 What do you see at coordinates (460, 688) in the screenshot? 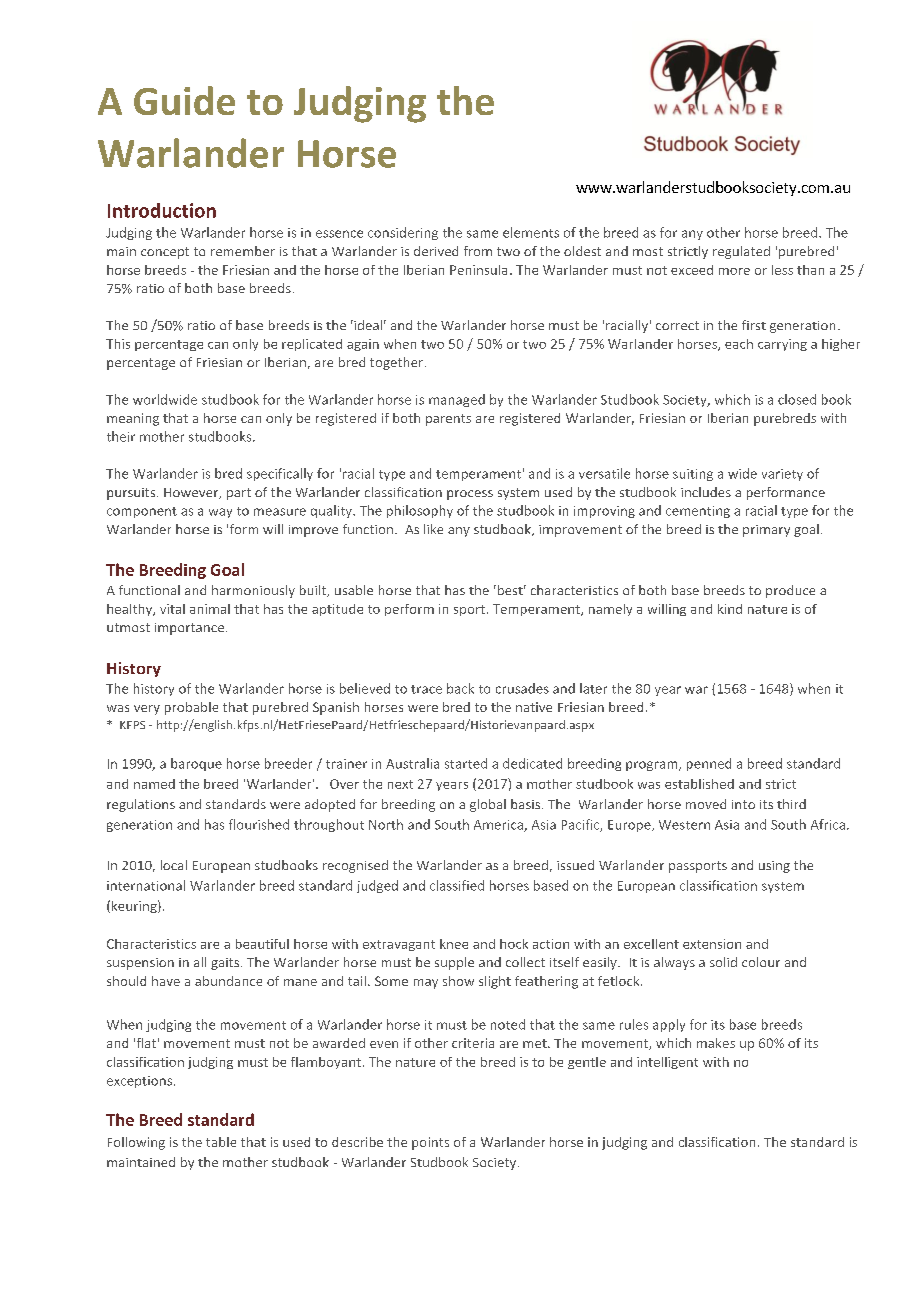
I see `back` at bounding box center [460, 688].
